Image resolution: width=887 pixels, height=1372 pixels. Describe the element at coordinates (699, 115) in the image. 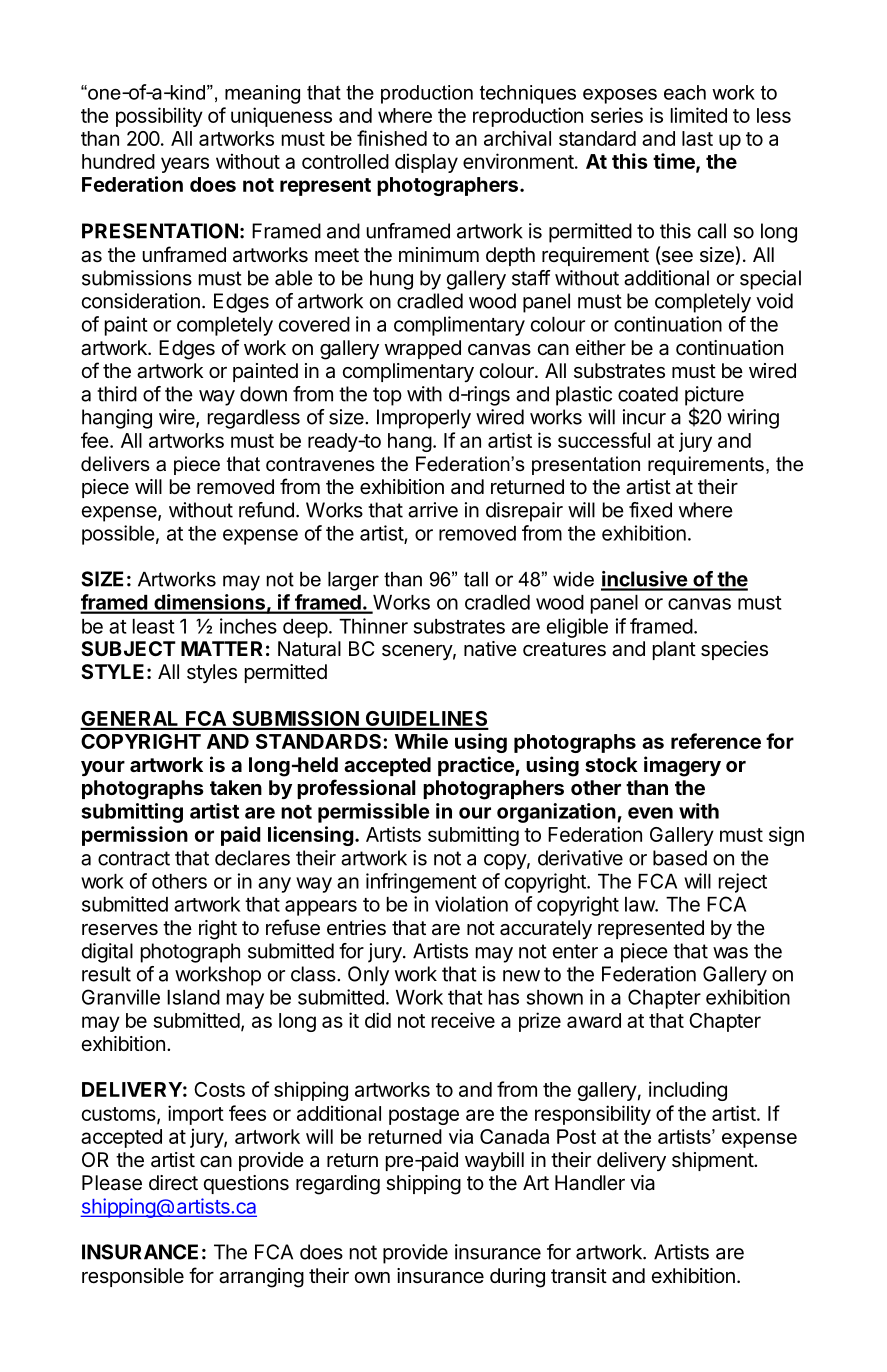

I see `limited` at that location.
